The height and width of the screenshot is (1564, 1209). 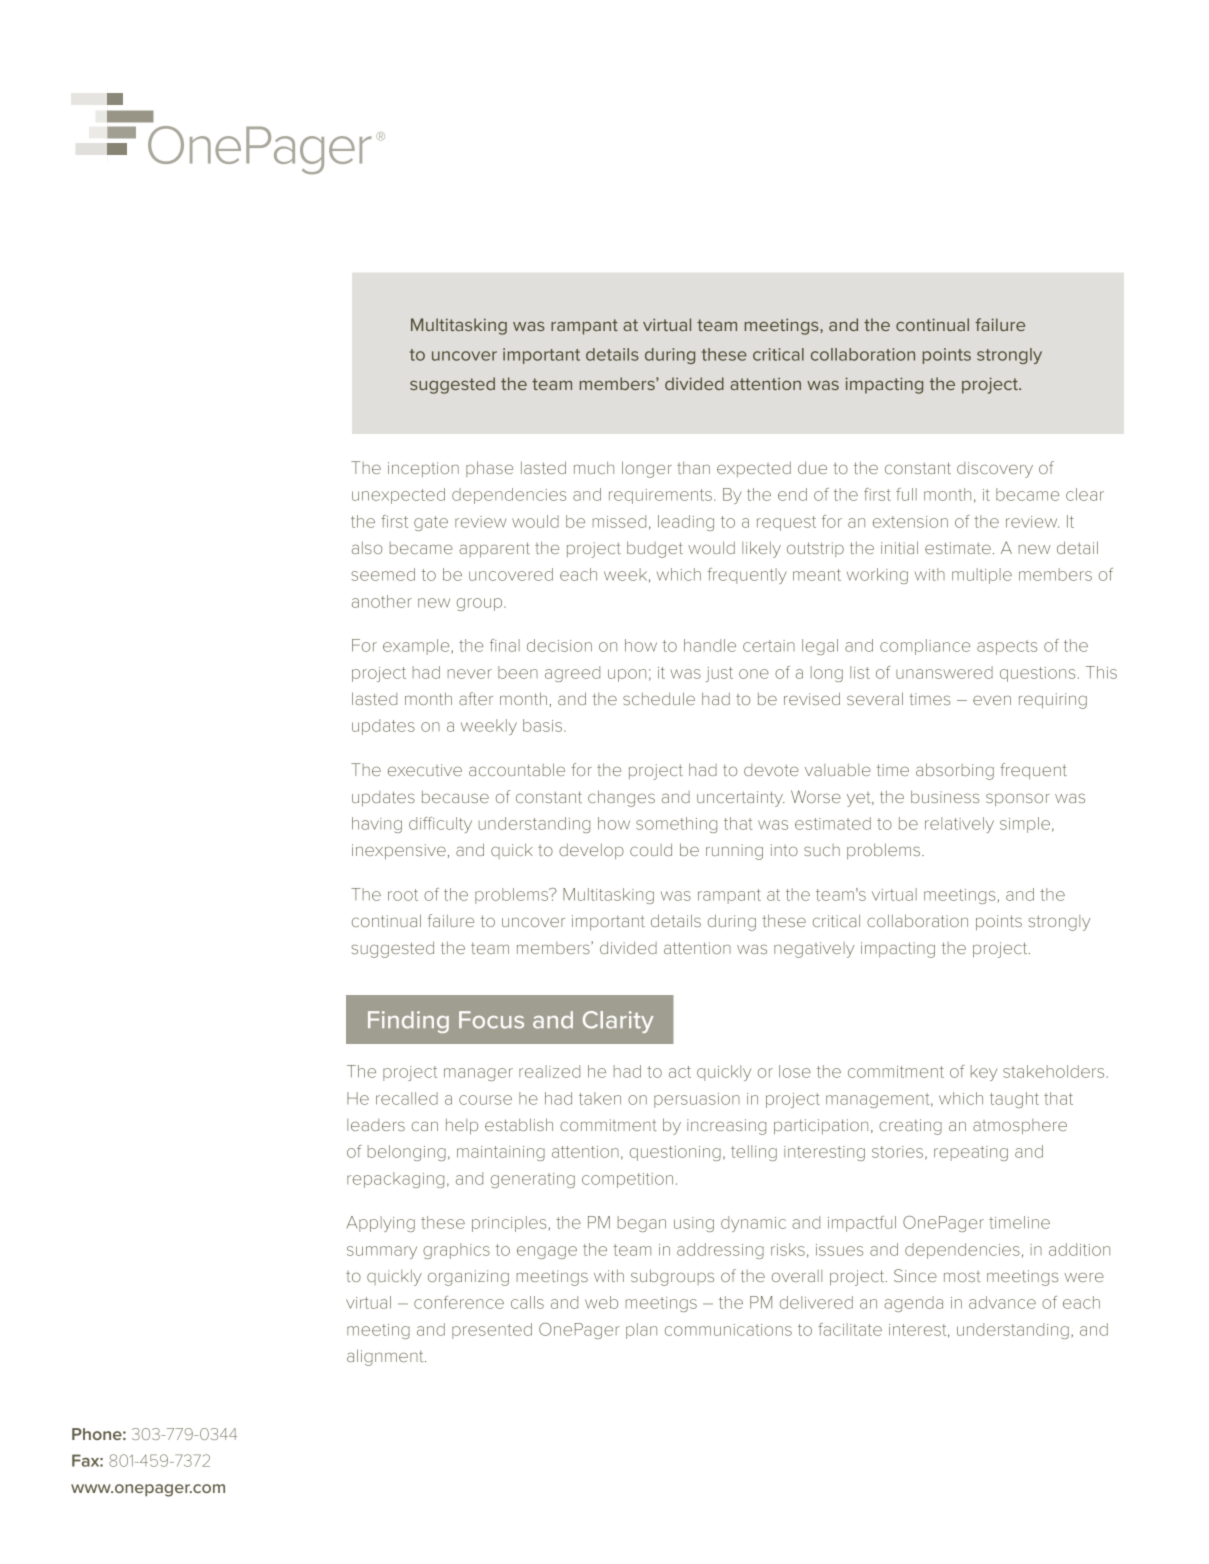 I want to click on presented, so click(x=492, y=1331).
